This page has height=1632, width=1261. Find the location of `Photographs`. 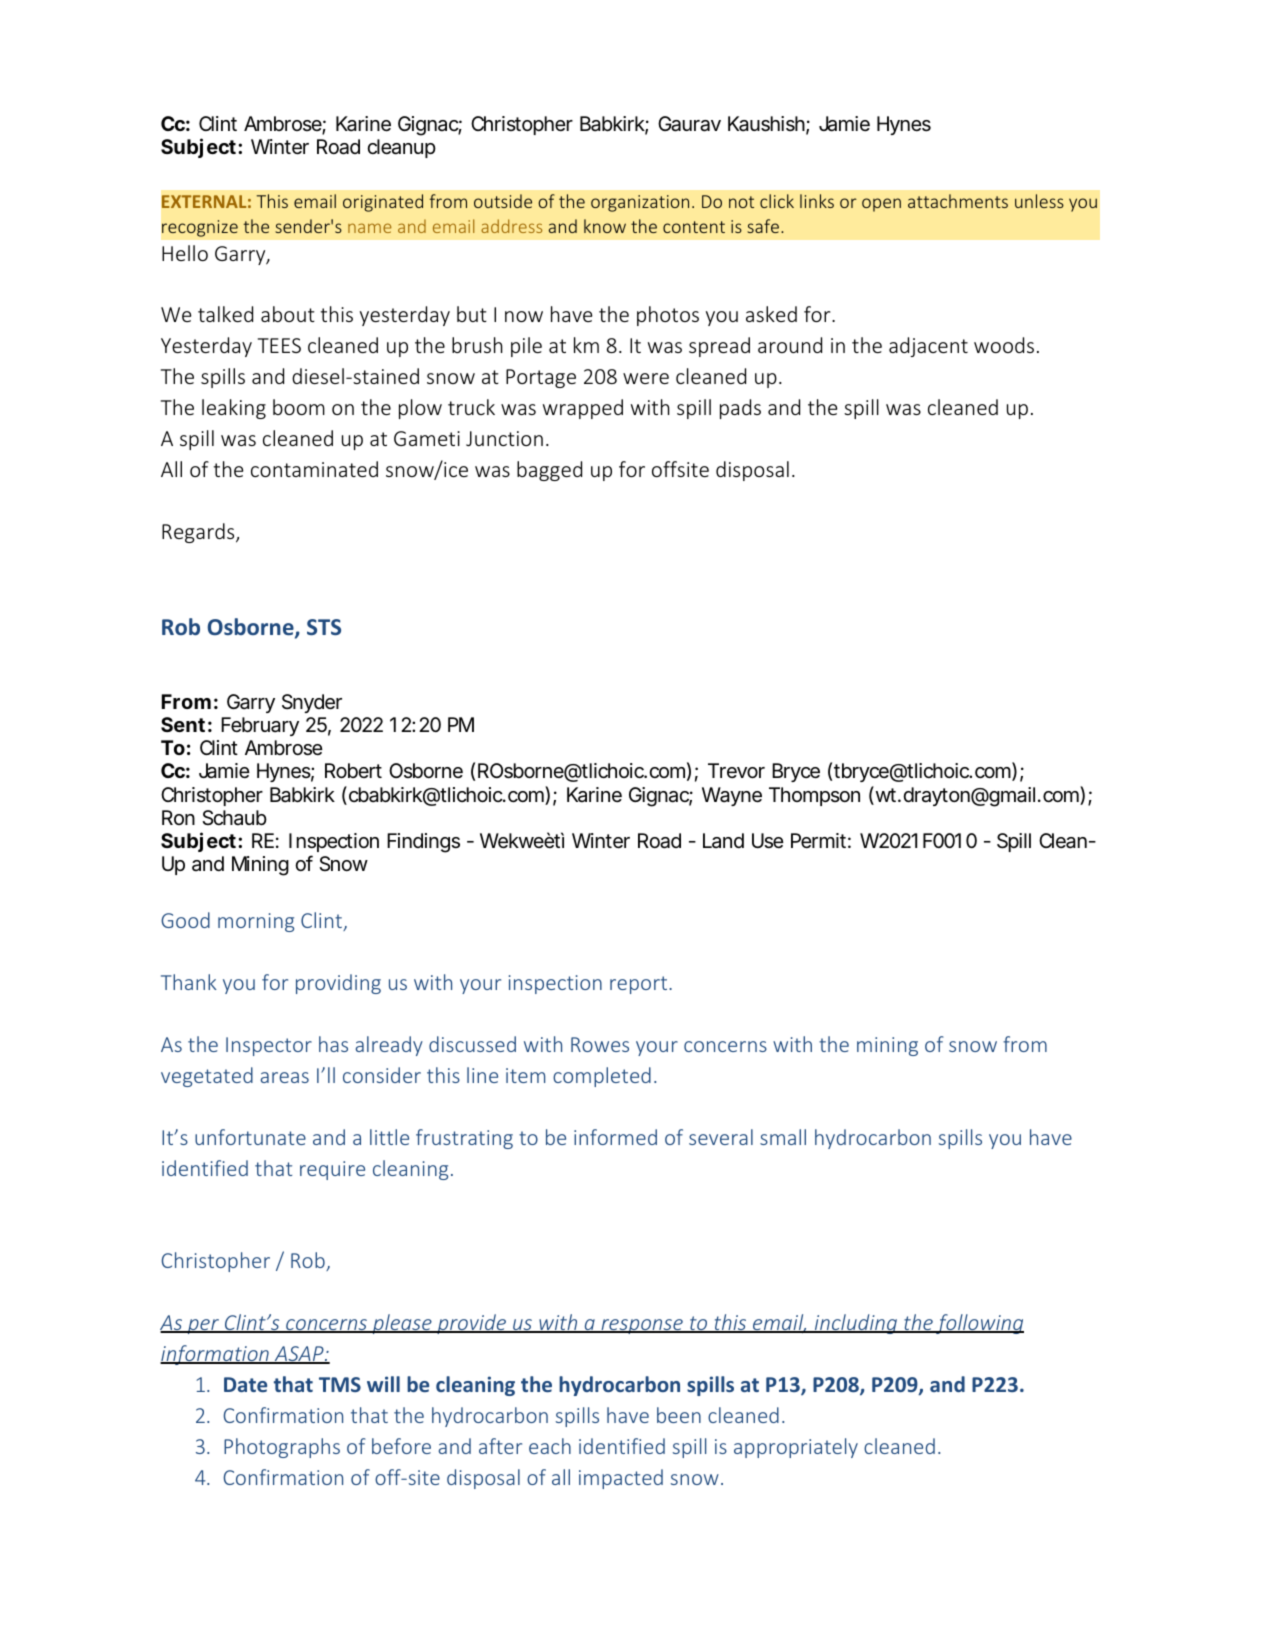

Photographs is located at coordinates (282, 1448).
